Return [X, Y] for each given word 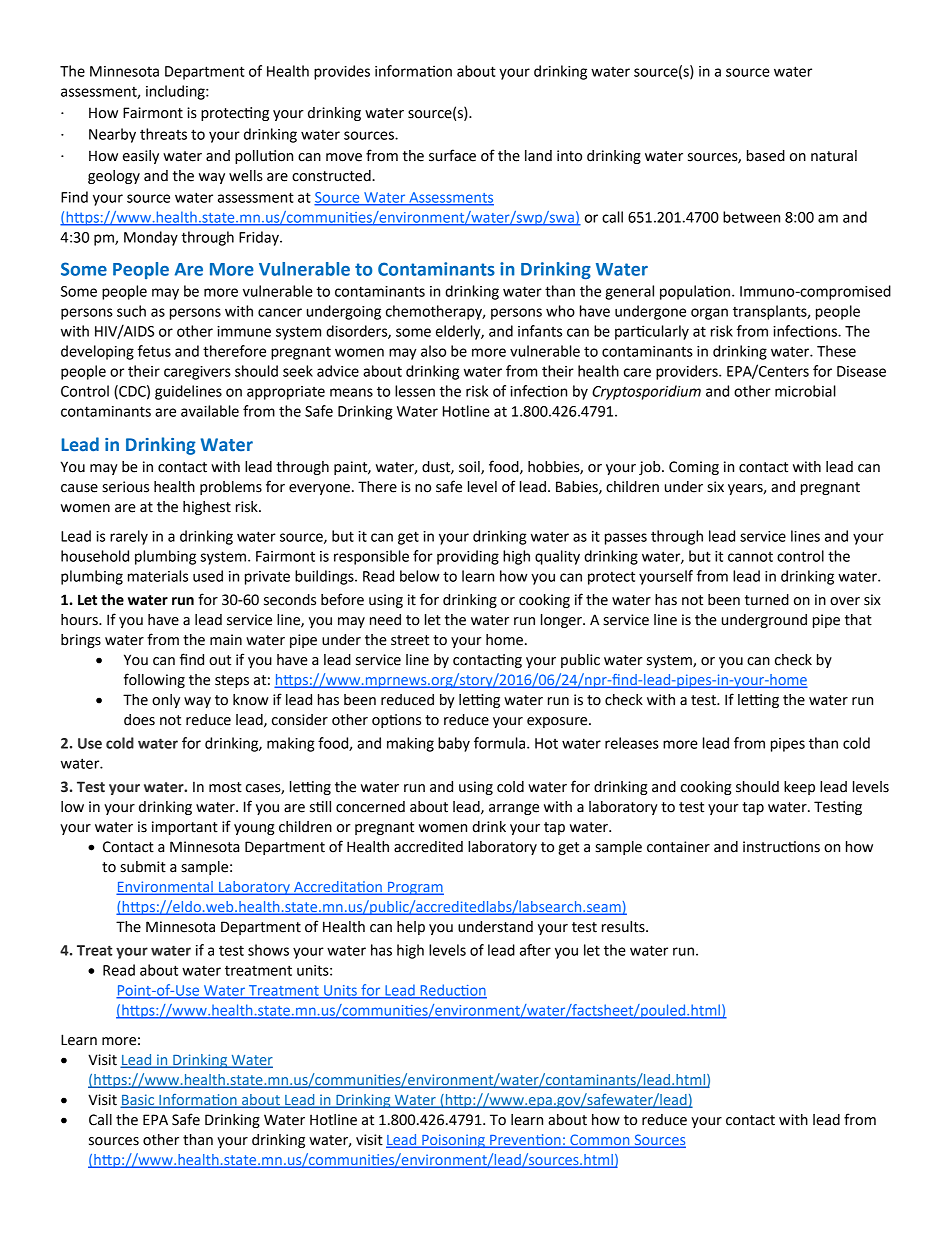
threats [163, 134]
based [766, 156]
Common [600, 1140]
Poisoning [453, 1141]
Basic [139, 1100]
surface [452, 155]
